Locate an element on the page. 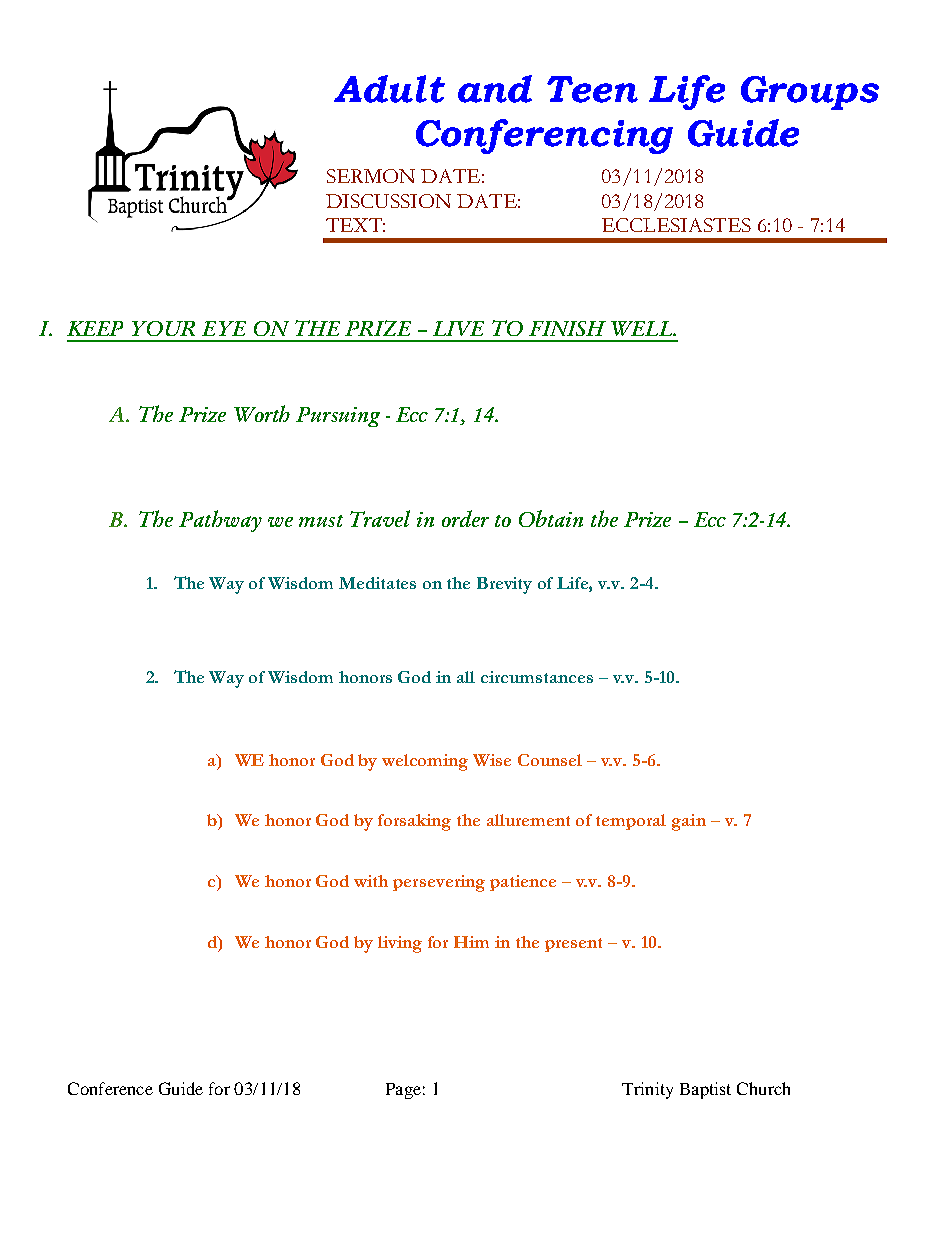 The height and width of the page is (1233, 952). and is located at coordinates (495, 89).
